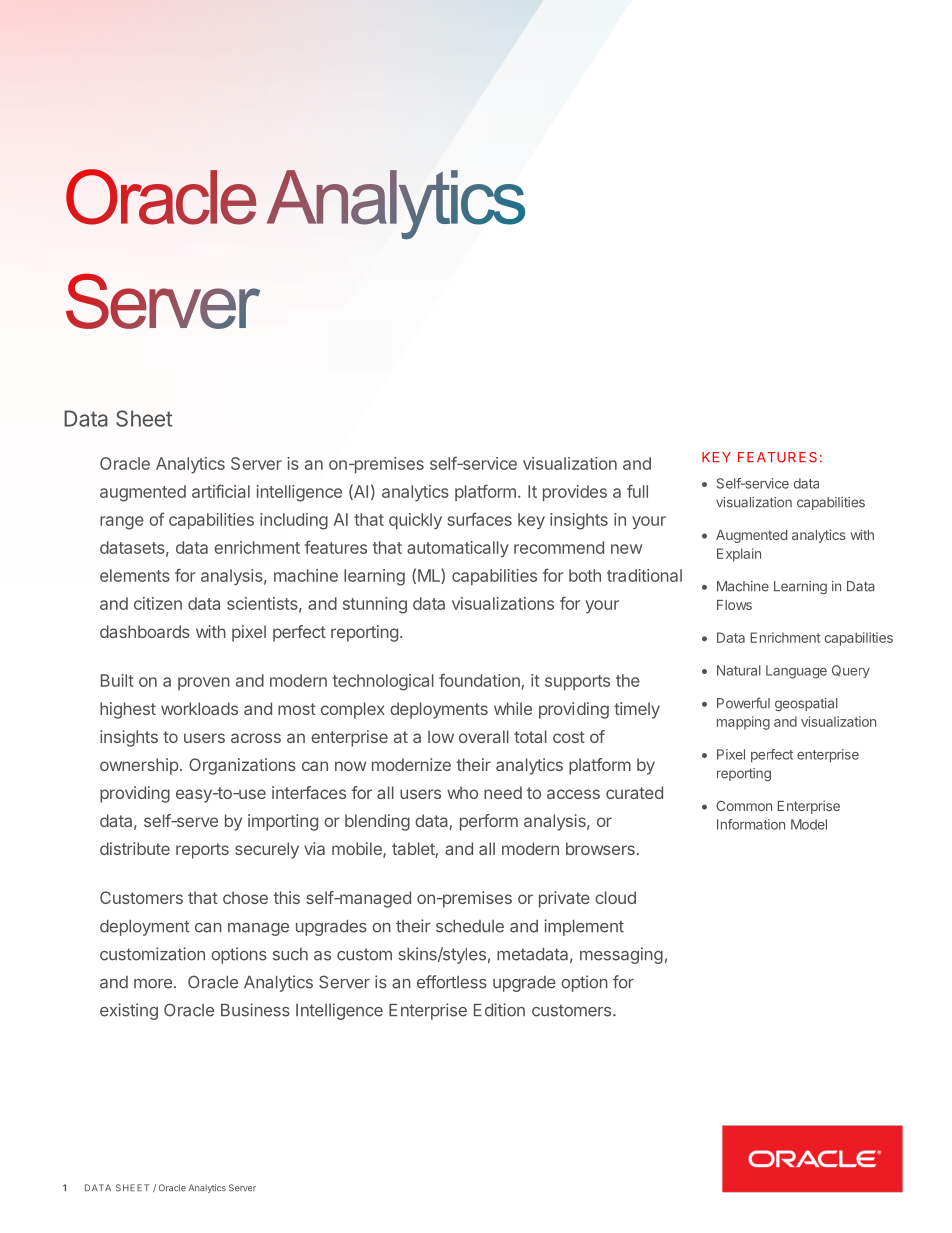 This document has height=1233, width=952. I want to click on more, so click(153, 984).
